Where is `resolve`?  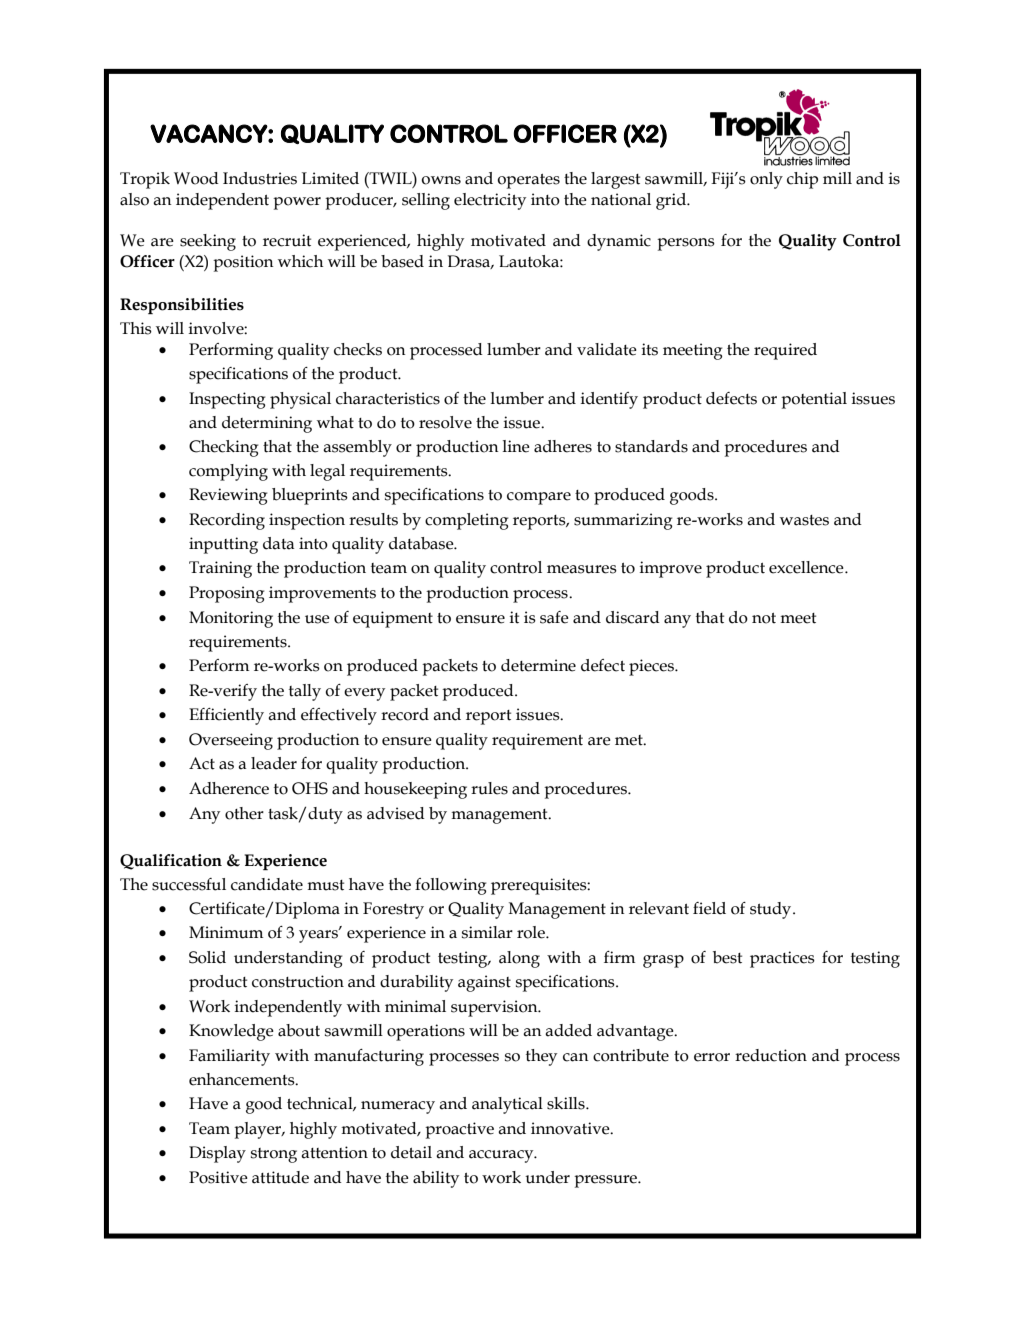 resolve is located at coordinates (445, 422).
